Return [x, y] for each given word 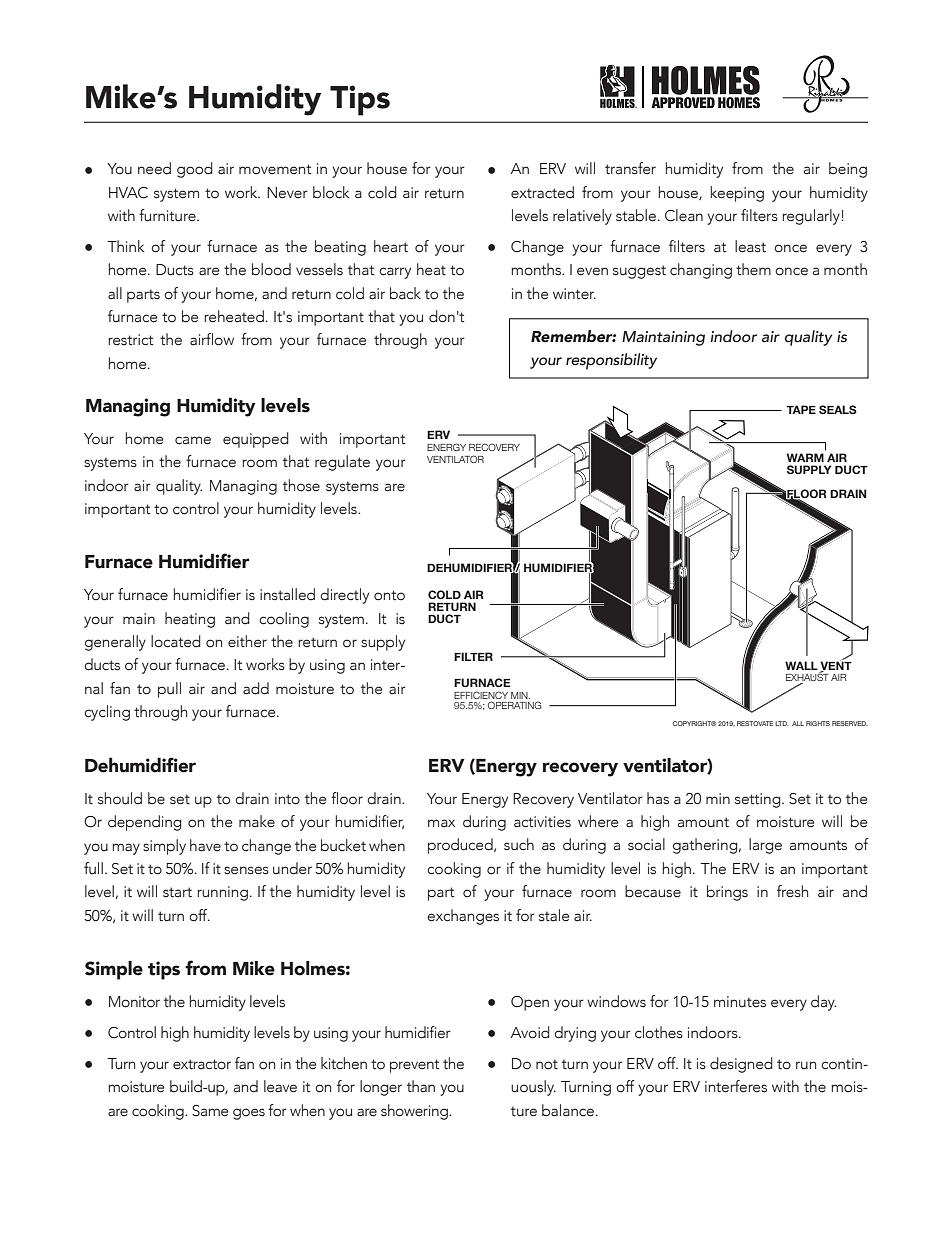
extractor [202, 1064]
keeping [737, 194]
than [421, 1086]
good [195, 170]
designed [741, 1065]
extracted [542, 192]
